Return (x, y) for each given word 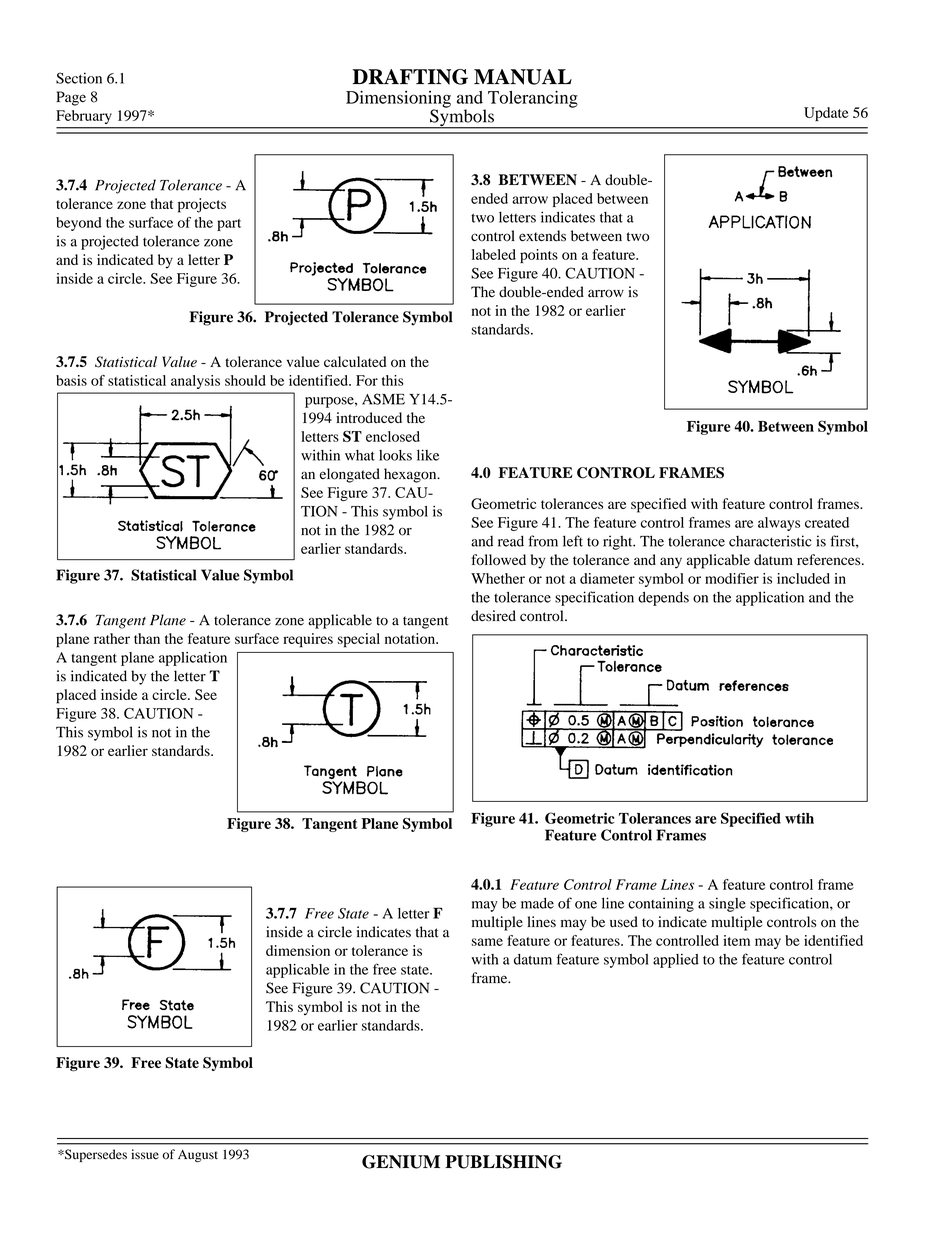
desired (493, 616)
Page (71, 98)
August (198, 1156)
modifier (732, 578)
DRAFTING (410, 77)
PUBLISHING (503, 1162)
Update (826, 114)
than (147, 638)
